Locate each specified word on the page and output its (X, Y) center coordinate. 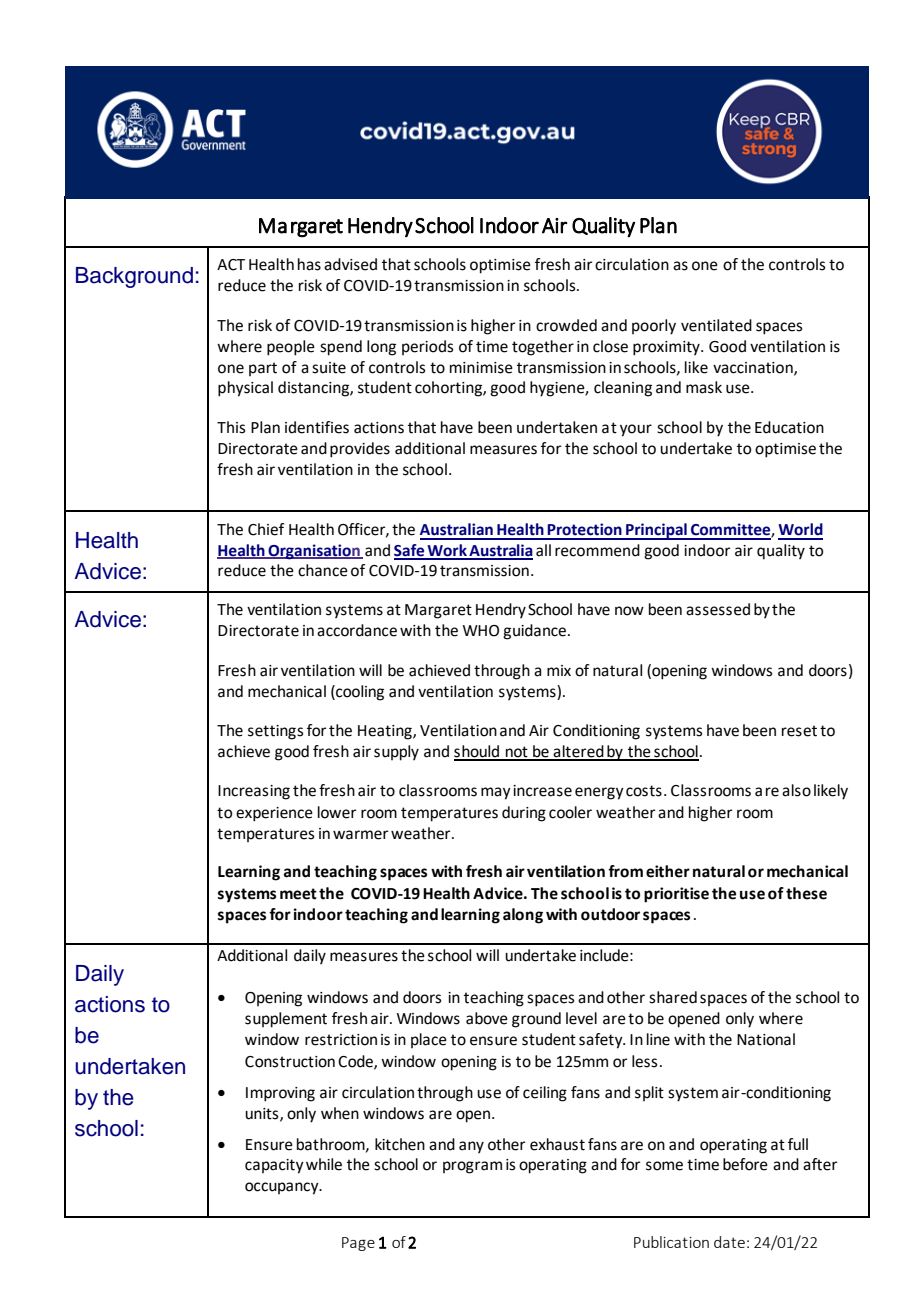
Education (789, 427)
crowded (566, 325)
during (524, 814)
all (543, 550)
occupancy (283, 1188)
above (487, 1018)
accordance (357, 630)
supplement (286, 1020)
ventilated (716, 325)
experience (274, 814)
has (309, 264)
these (806, 893)
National (766, 1039)
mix (559, 670)
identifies (317, 427)
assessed (718, 609)
